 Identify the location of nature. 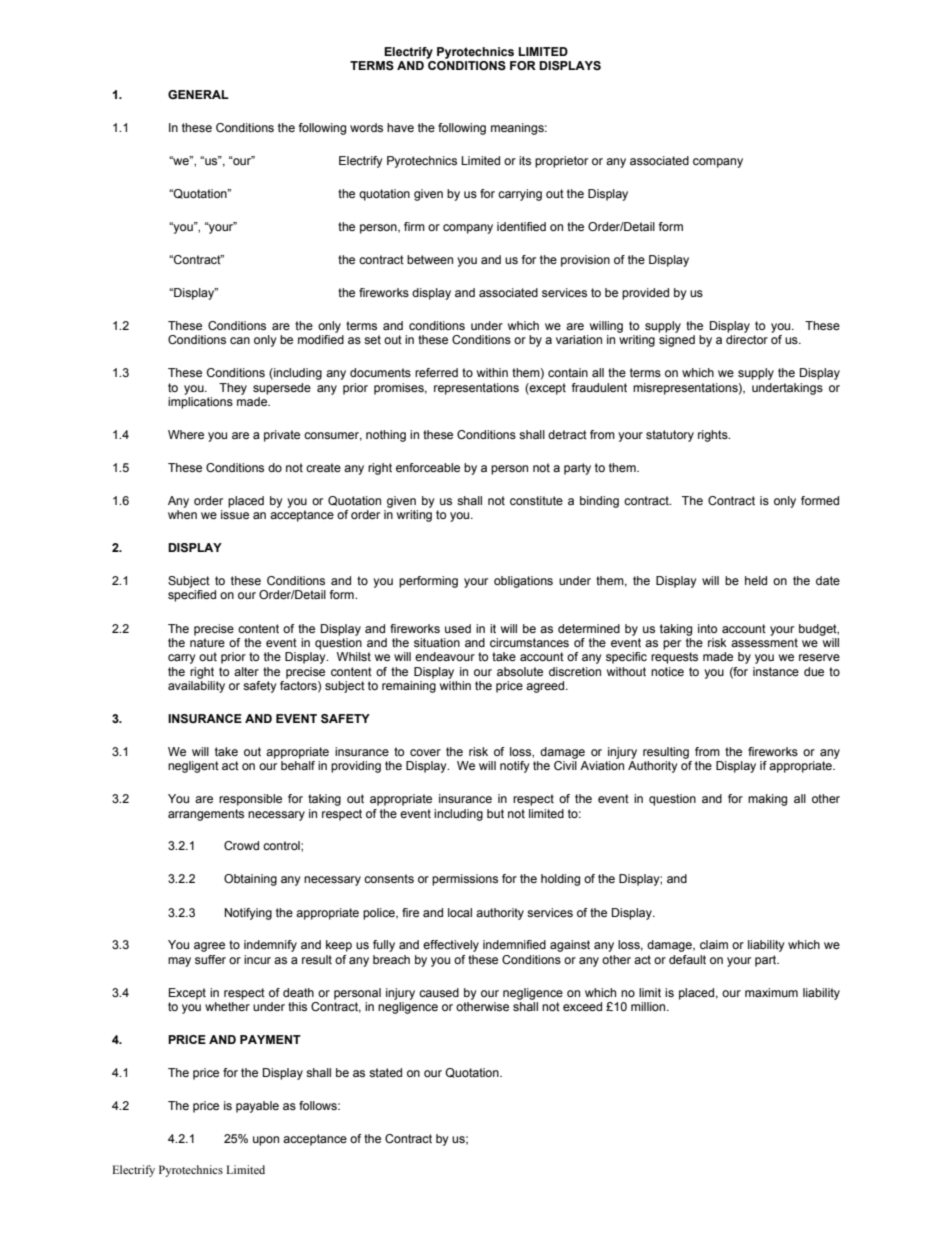
(207, 642).
